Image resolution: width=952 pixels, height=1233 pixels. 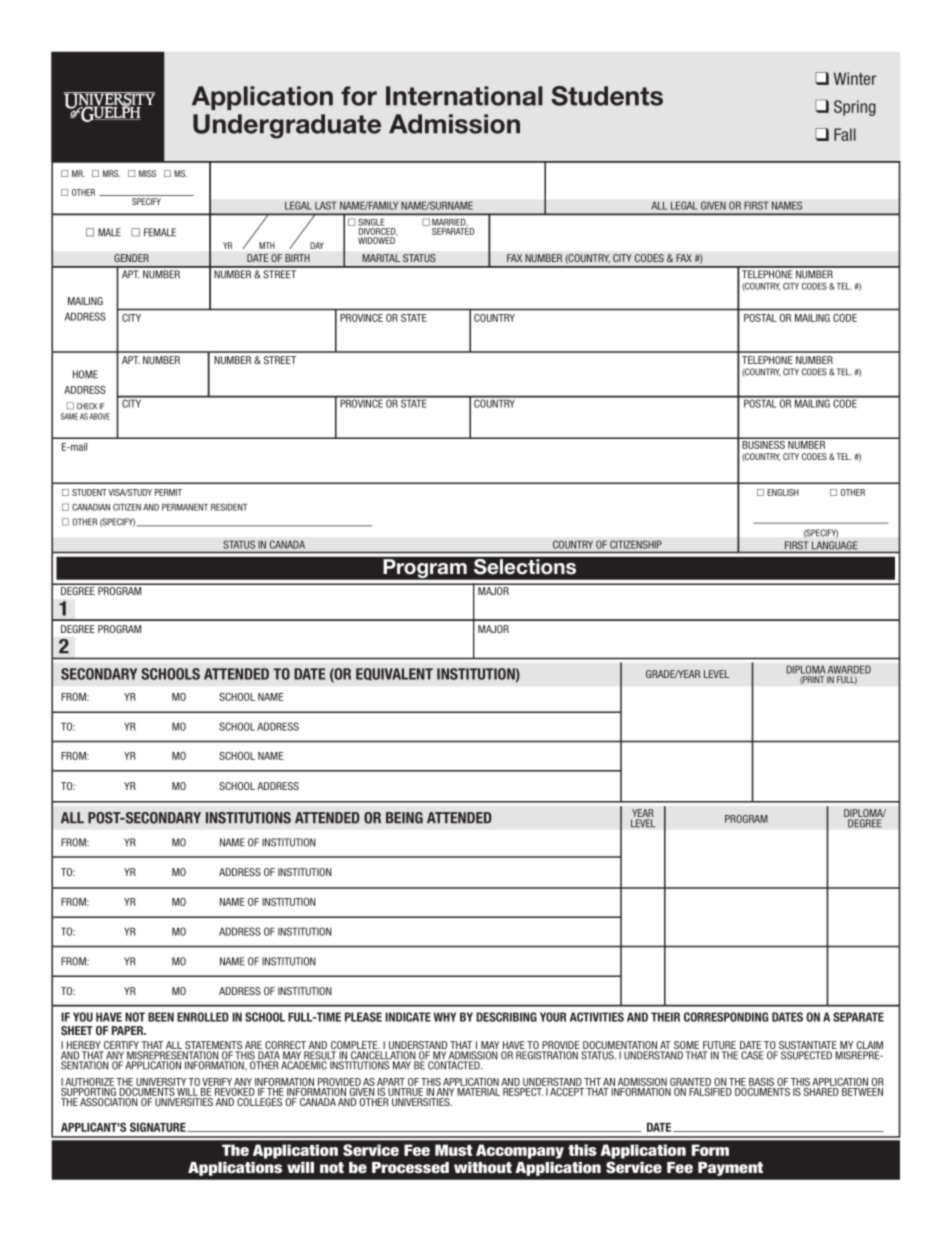 What do you see at coordinates (845, 134) in the screenshot?
I see `Fall` at bounding box center [845, 134].
